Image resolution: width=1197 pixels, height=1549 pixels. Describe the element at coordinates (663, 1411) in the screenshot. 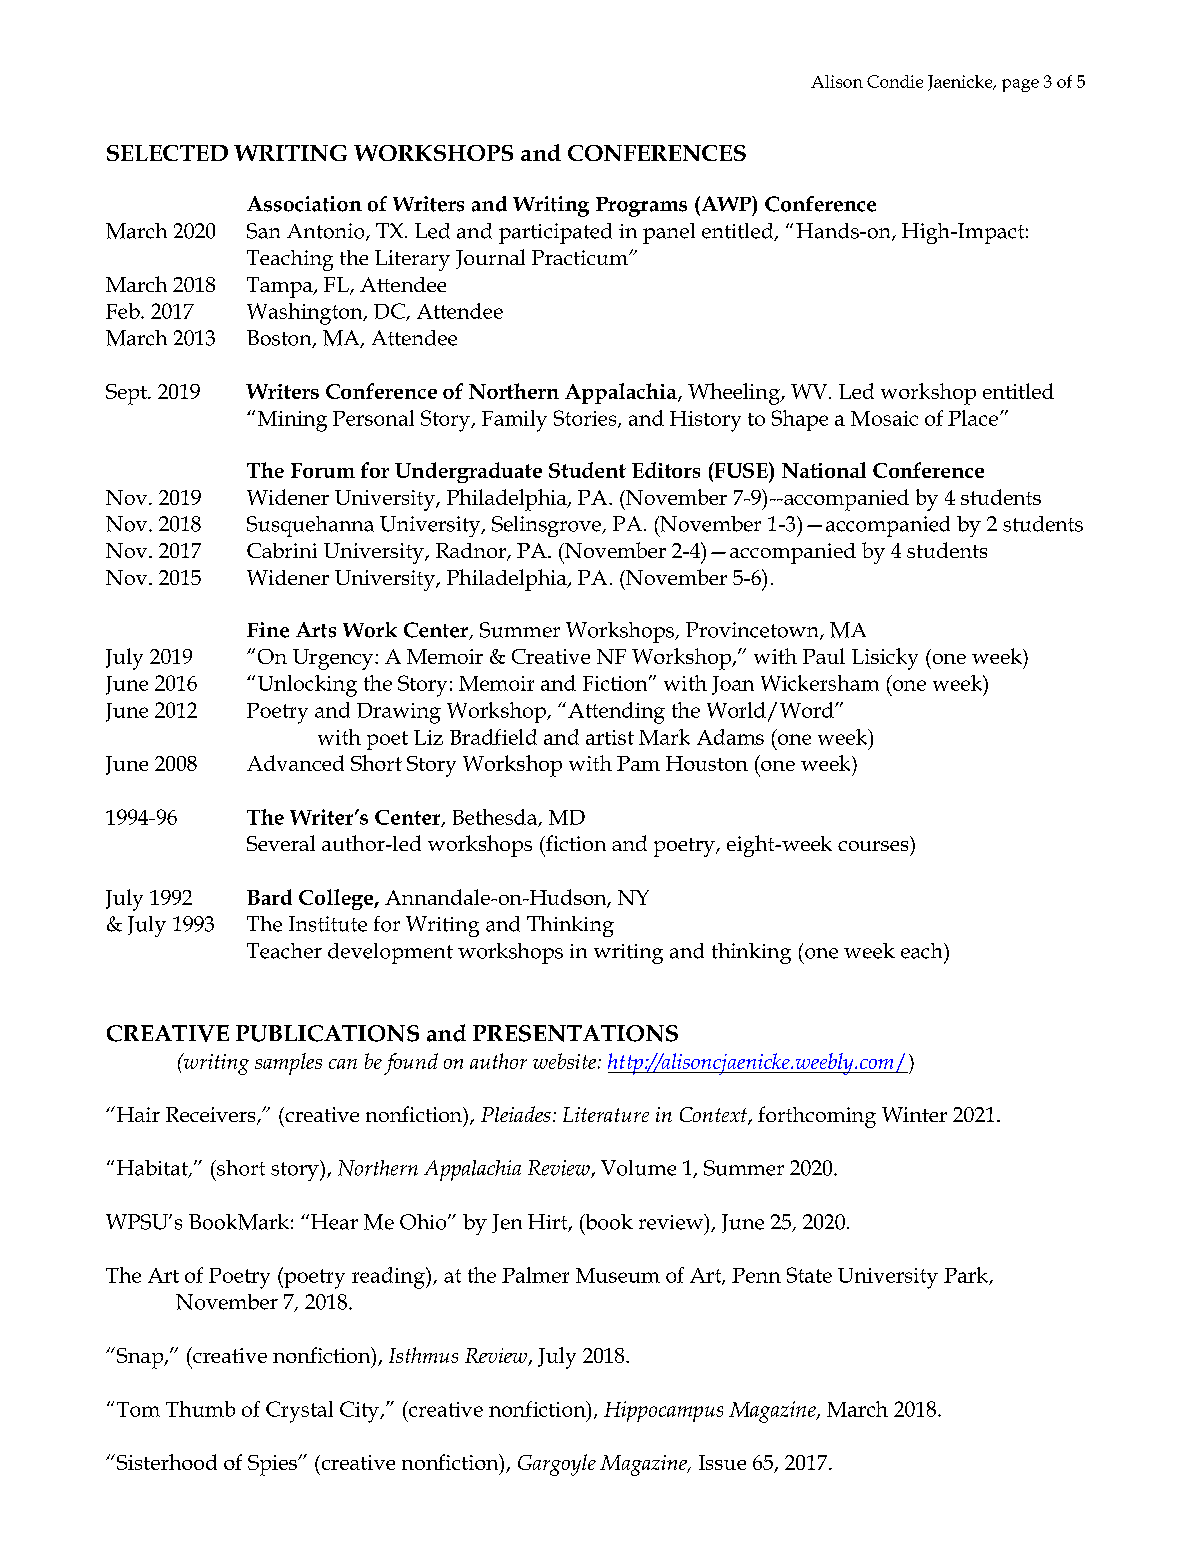

I see `Hippocampus` at that location.
